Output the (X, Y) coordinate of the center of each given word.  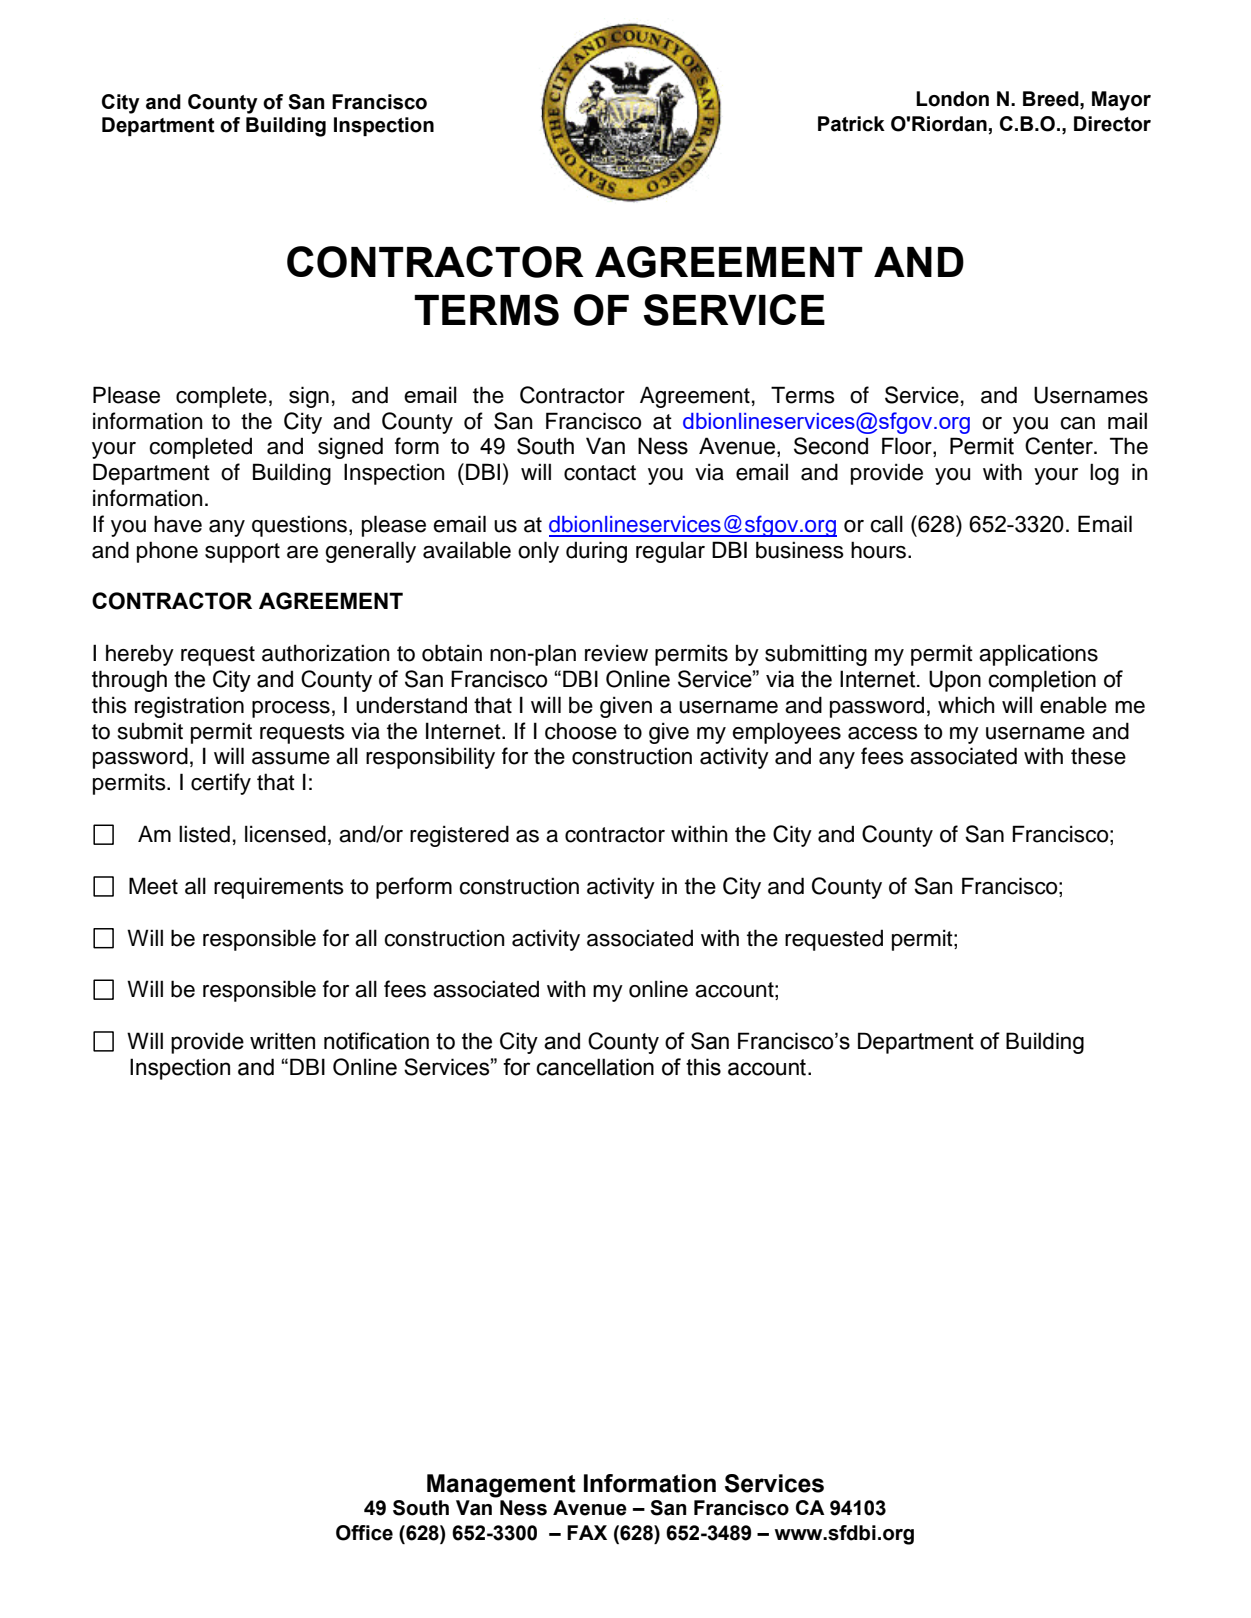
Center (1060, 446)
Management (501, 1486)
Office (364, 1533)
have (178, 524)
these (1098, 756)
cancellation (595, 1067)
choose (581, 731)
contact (600, 473)
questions (301, 526)
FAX (587, 1532)
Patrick (851, 124)
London (952, 99)
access (883, 733)
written (282, 1041)
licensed (285, 834)
